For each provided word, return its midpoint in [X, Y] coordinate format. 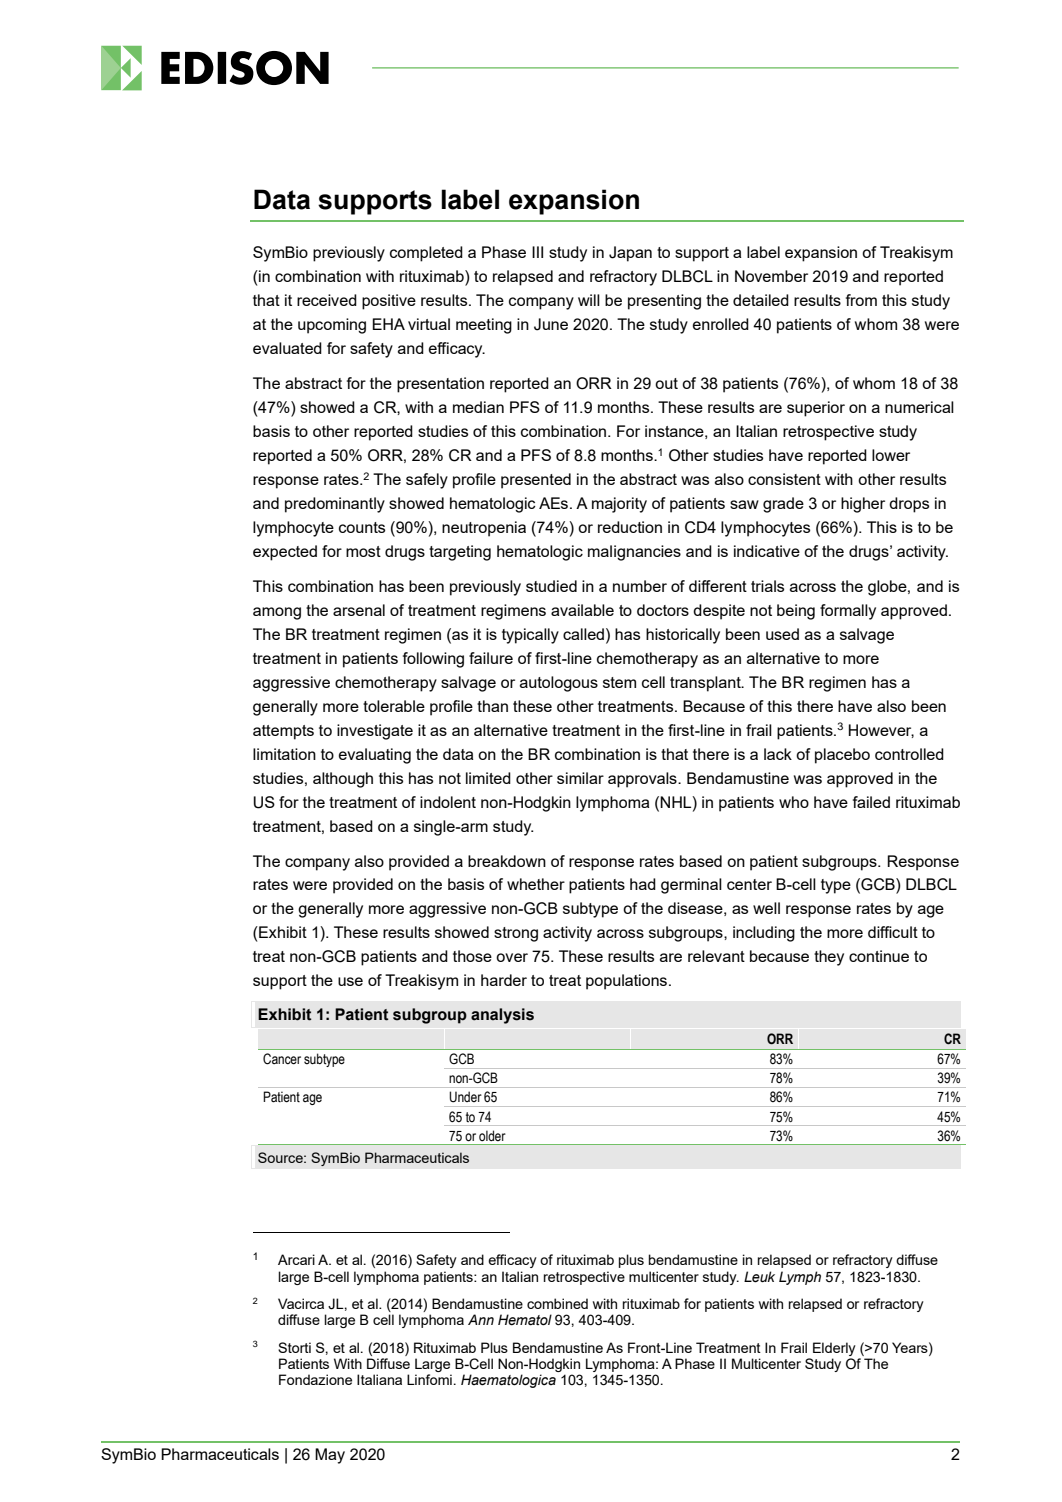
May [330, 1456]
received [327, 300]
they [829, 958]
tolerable [394, 706]
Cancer [282, 1059]
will [589, 300]
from [861, 300]
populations [626, 982]
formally [848, 612]
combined [557, 1303]
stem [619, 682]
